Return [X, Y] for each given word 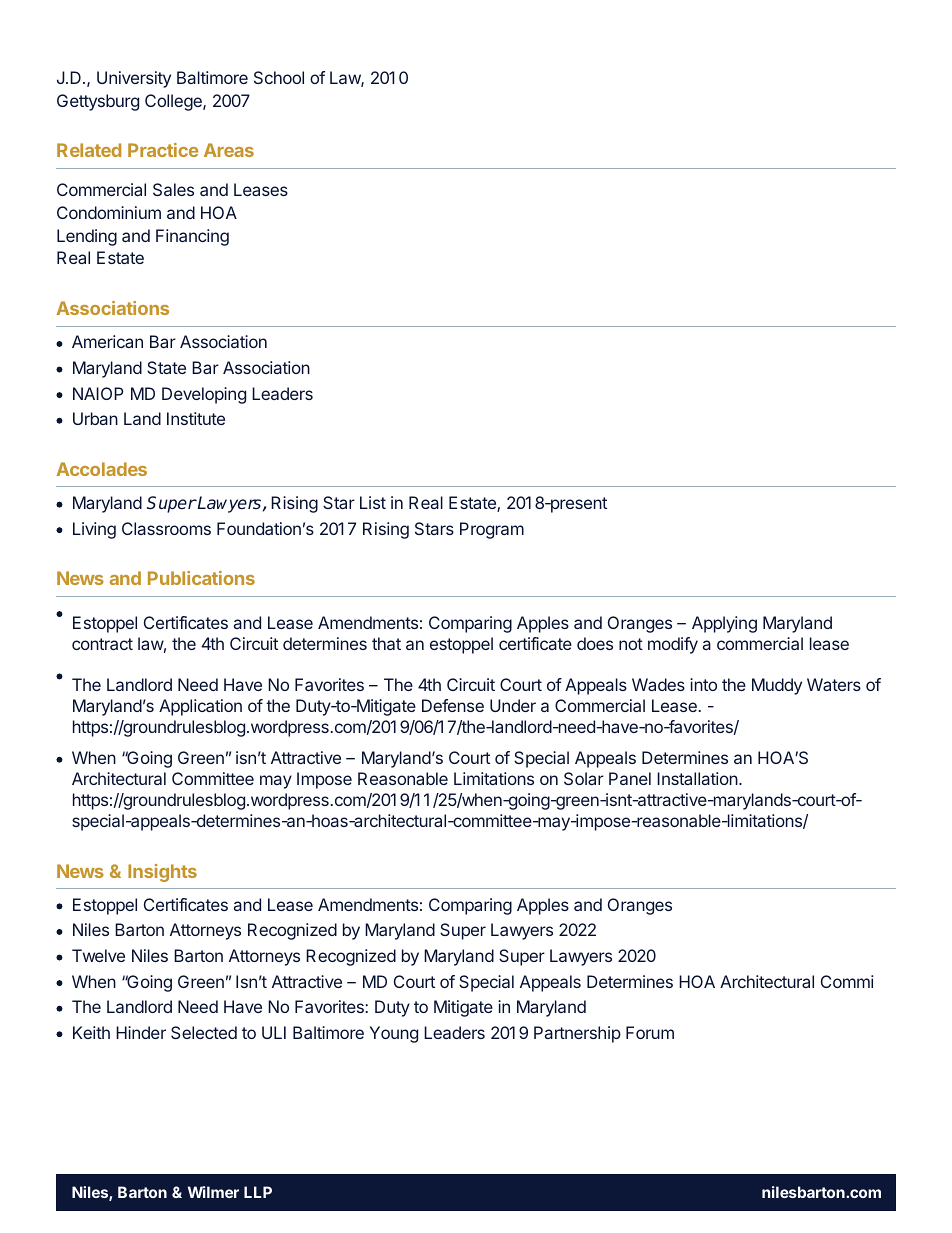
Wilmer [213, 1192]
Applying [724, 624]
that [386, 643]
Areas [229, 150]
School [279, 77]
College [174, 102]
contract [102, 644]
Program [492, 530]
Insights [162, 873]
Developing [204, 395]
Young [394, 1034]
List [373, 502]
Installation [698, 778]
